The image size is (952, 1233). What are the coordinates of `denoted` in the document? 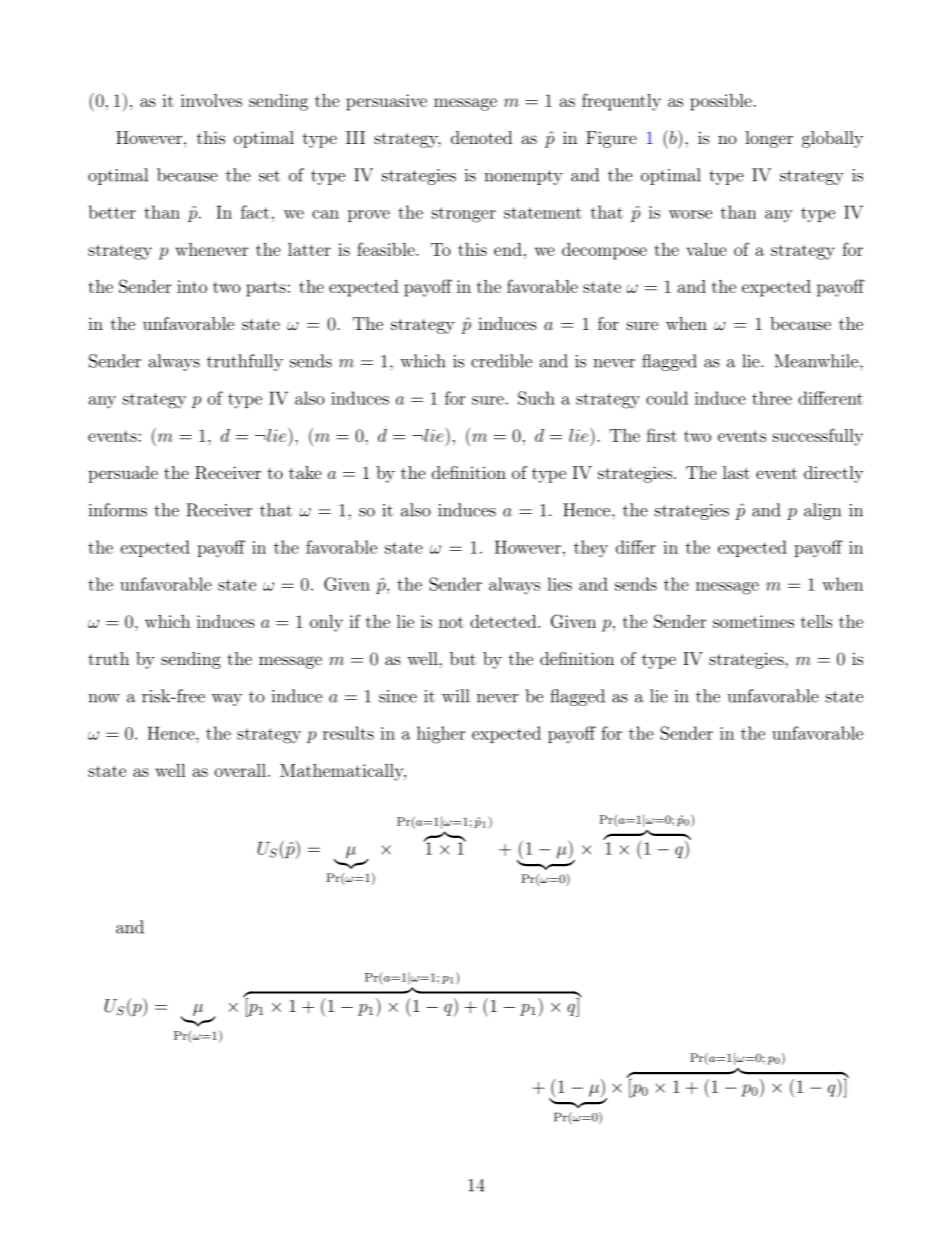 It's located at (481, 137).
